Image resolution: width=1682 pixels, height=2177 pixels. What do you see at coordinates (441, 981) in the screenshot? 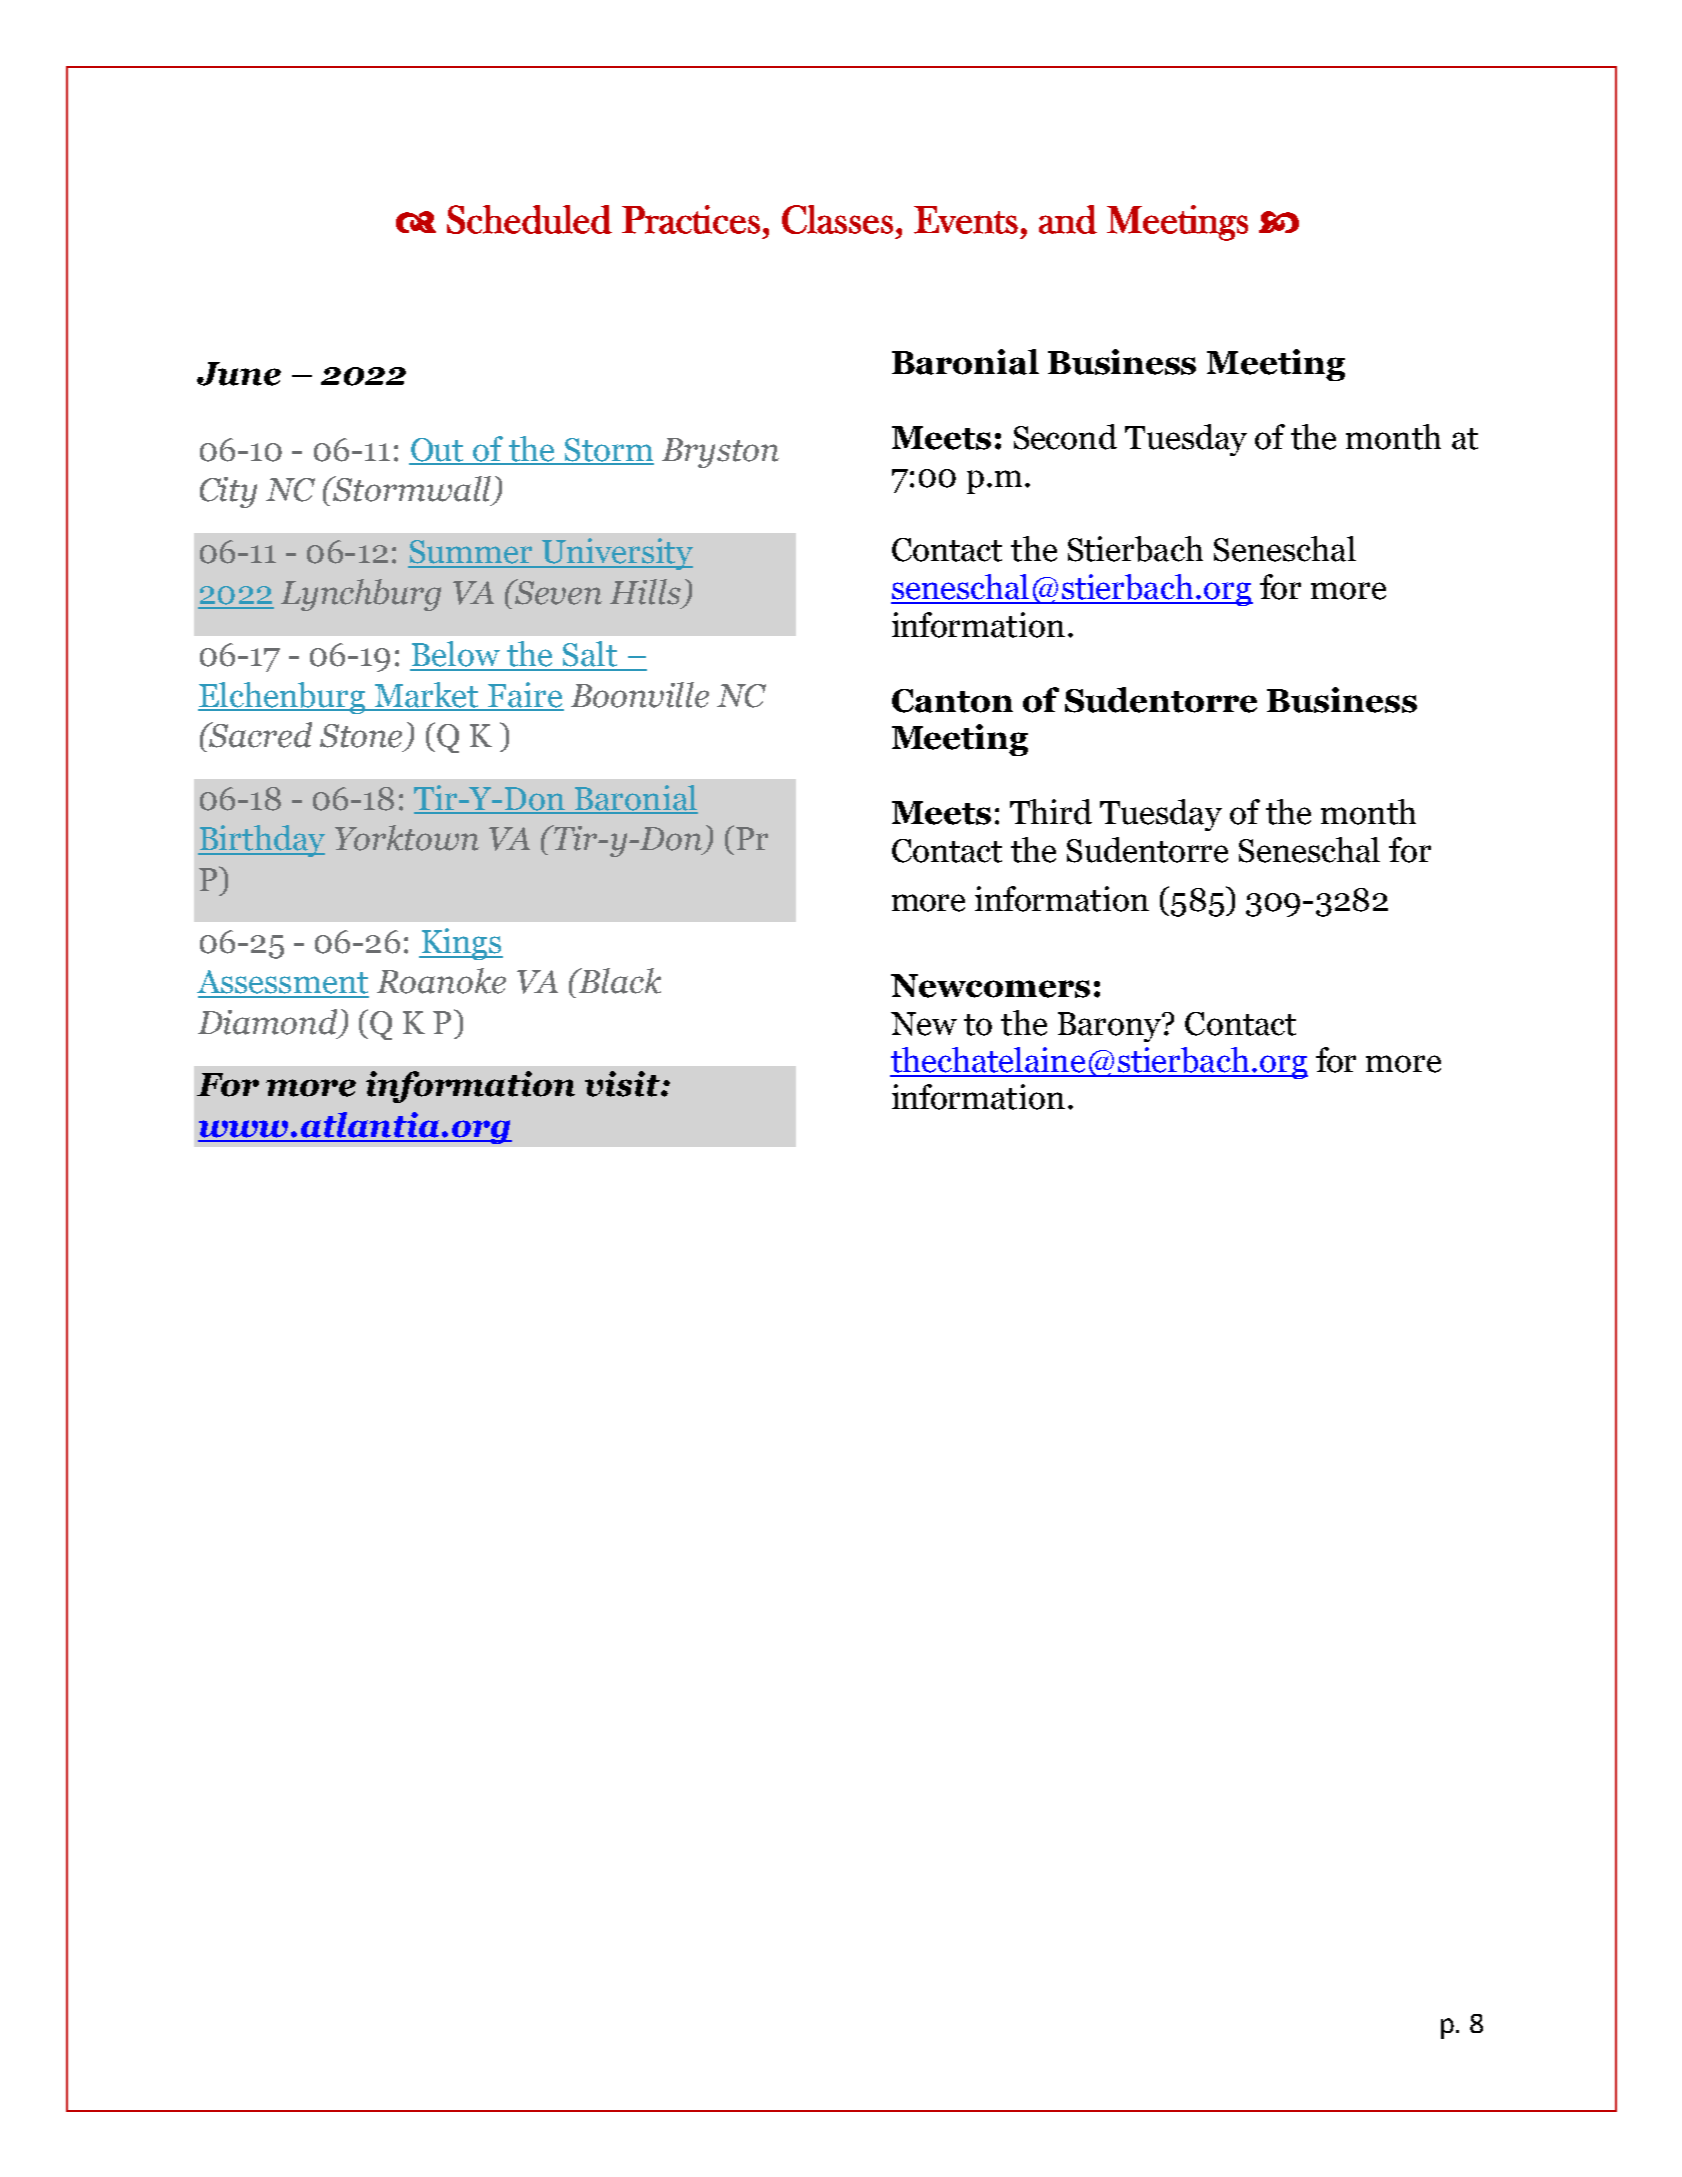
I see `Roanoke` at bounding box center [441, 981].
